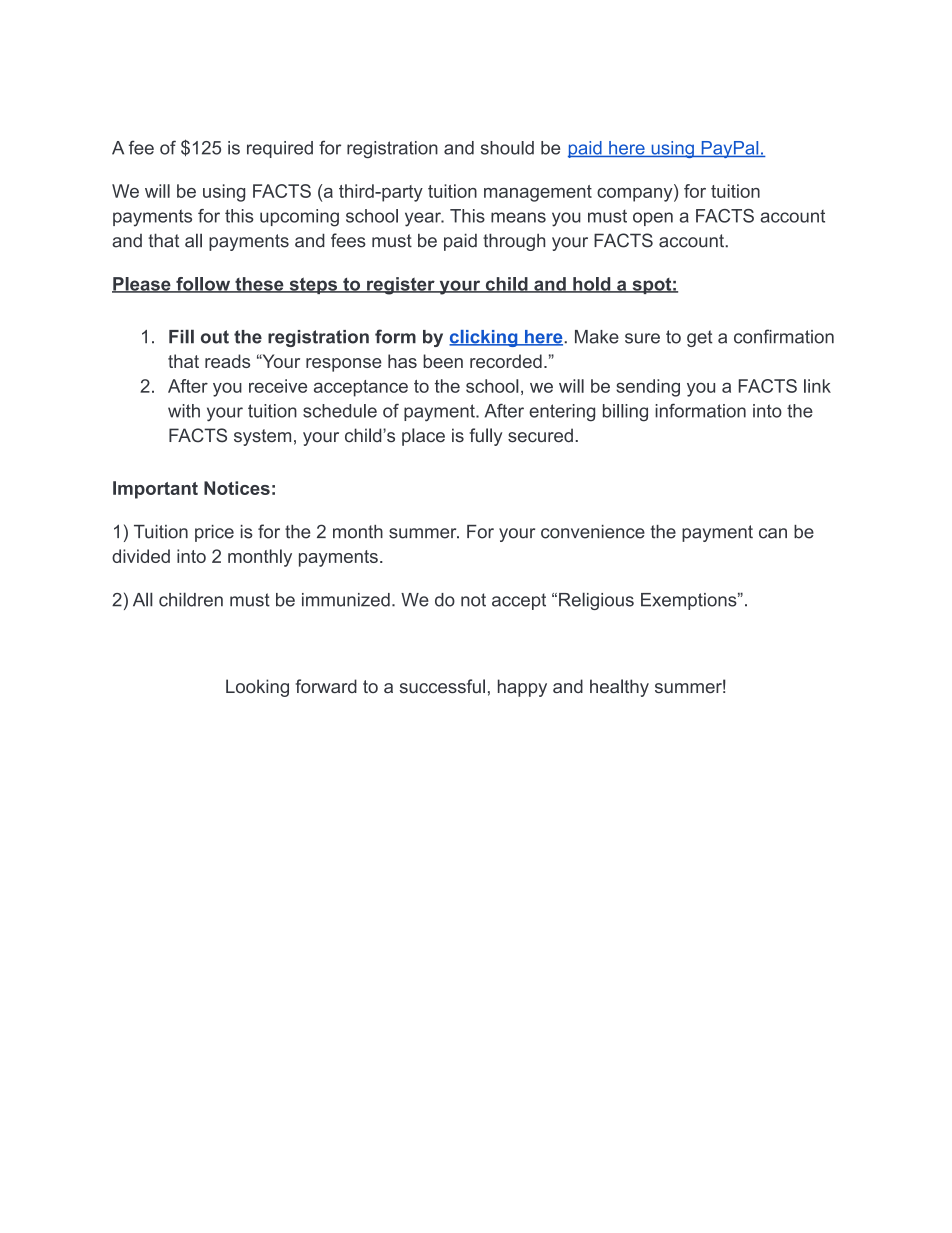  Describe the element at coordinates (619, 688) in the screenshot. I see `healthy` at that location.
